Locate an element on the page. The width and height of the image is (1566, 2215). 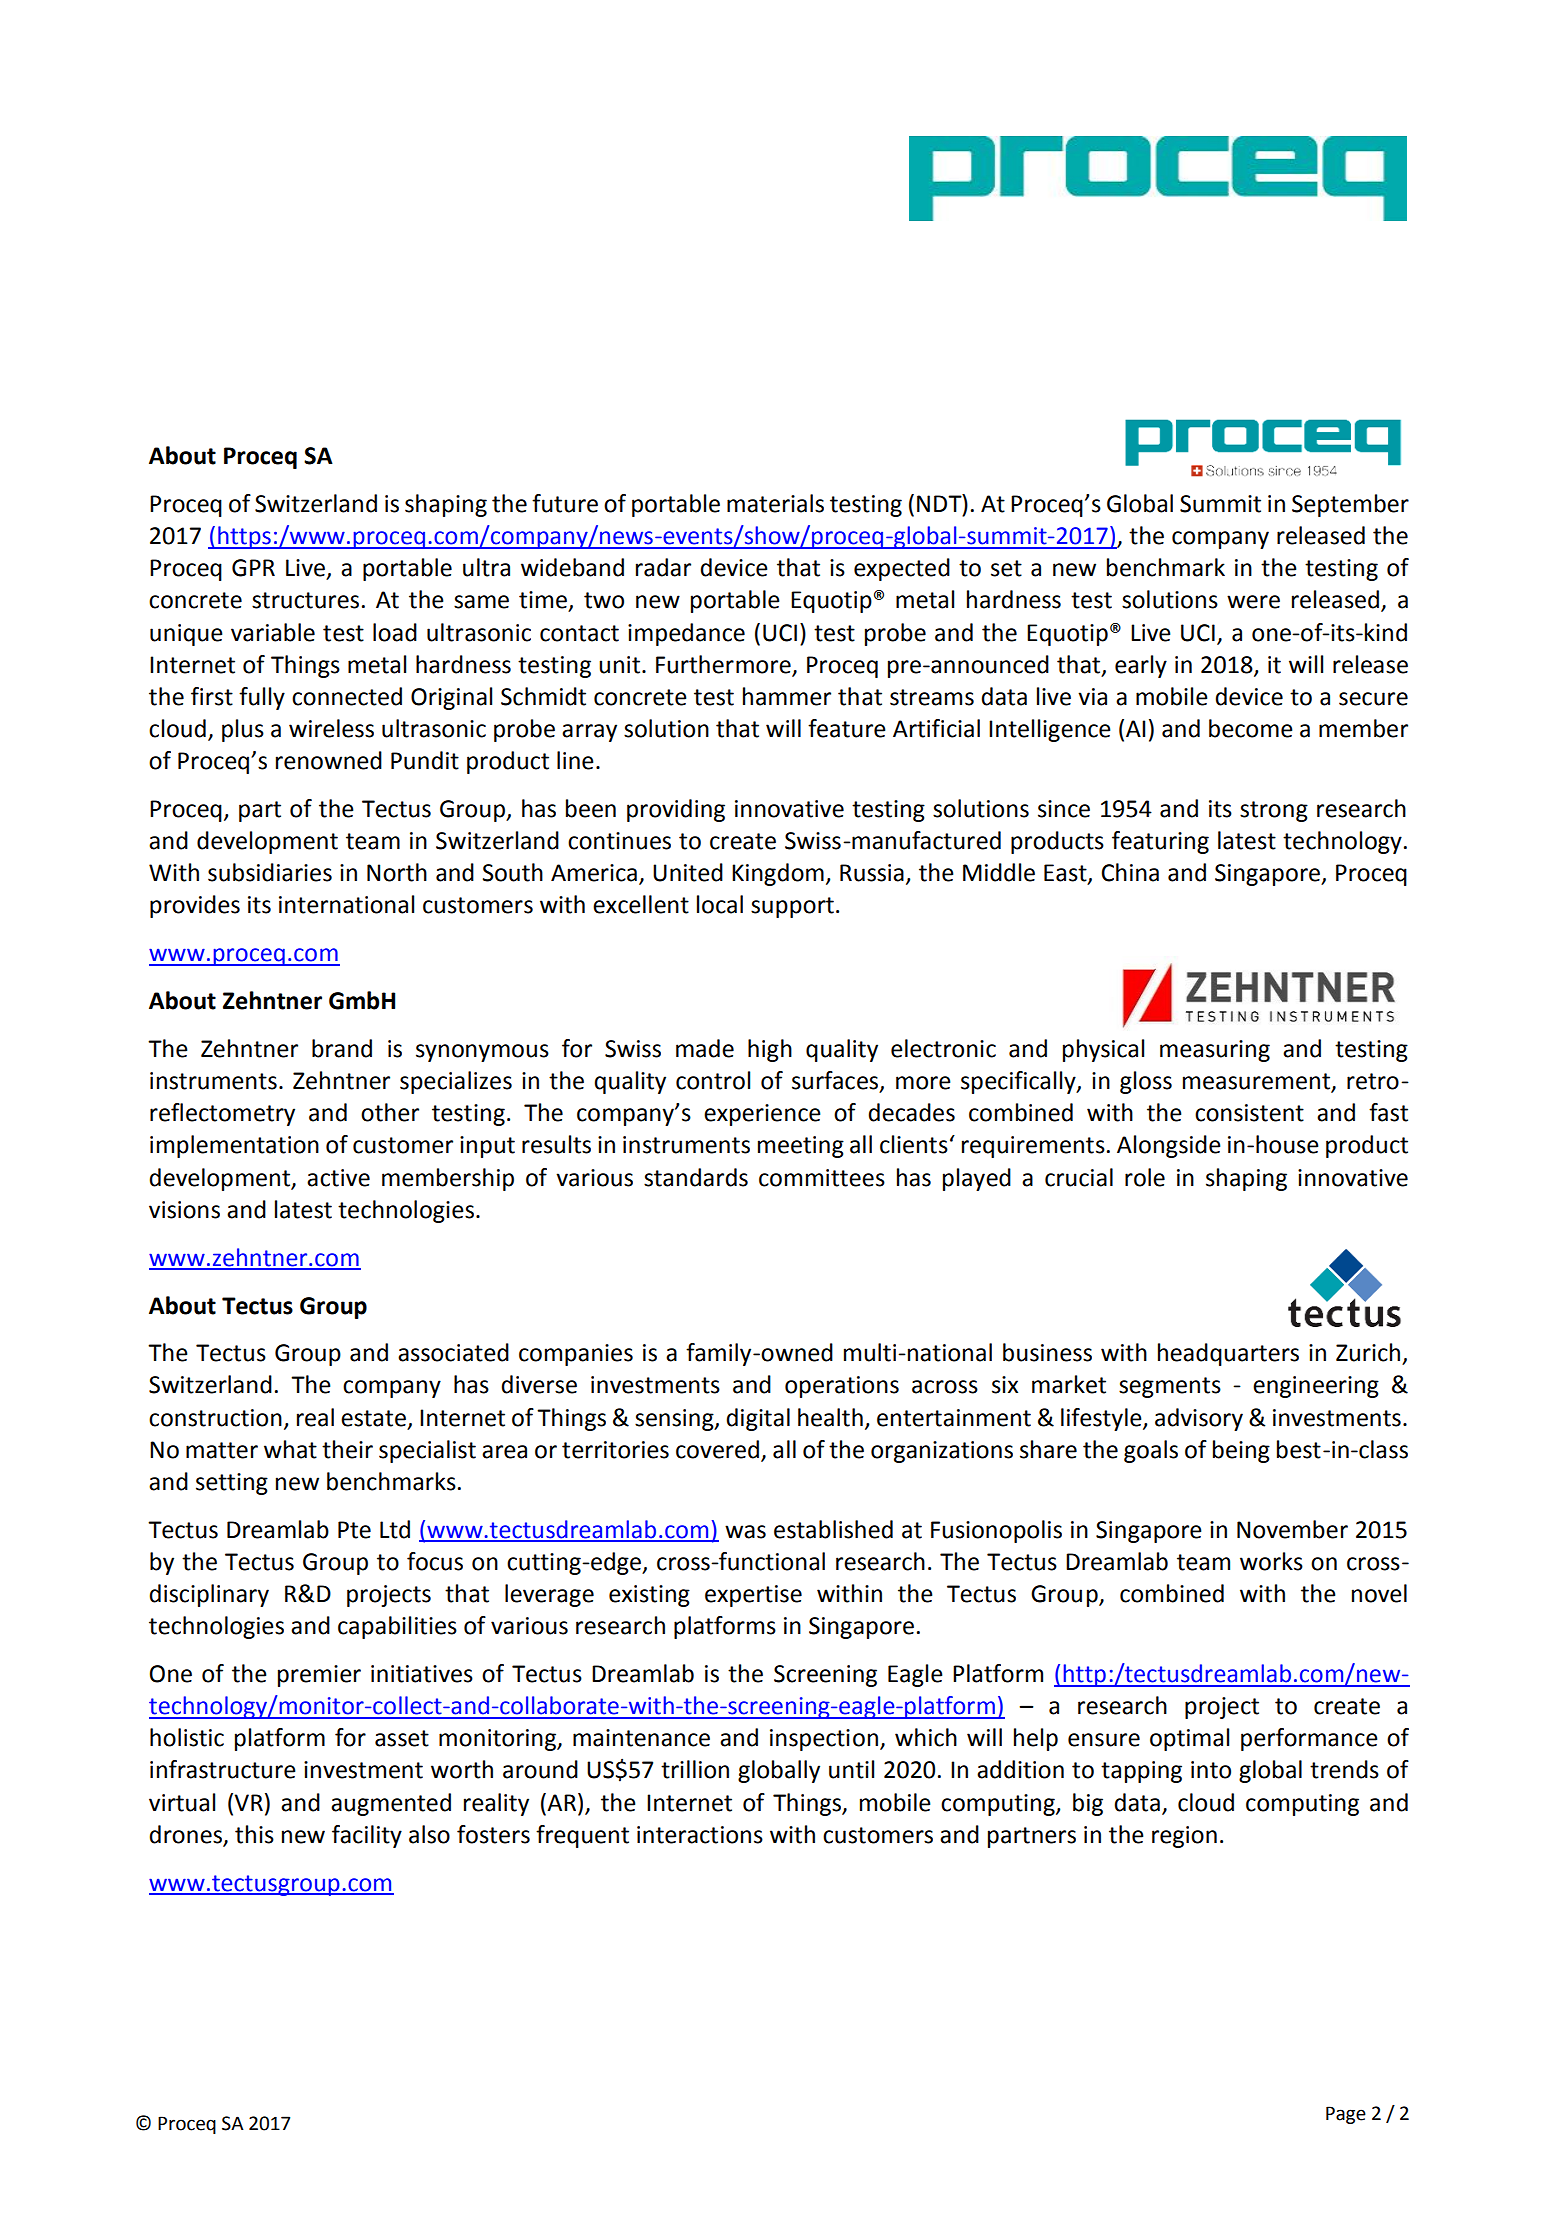
headquarters is located at coordinates (1228, 1354).
